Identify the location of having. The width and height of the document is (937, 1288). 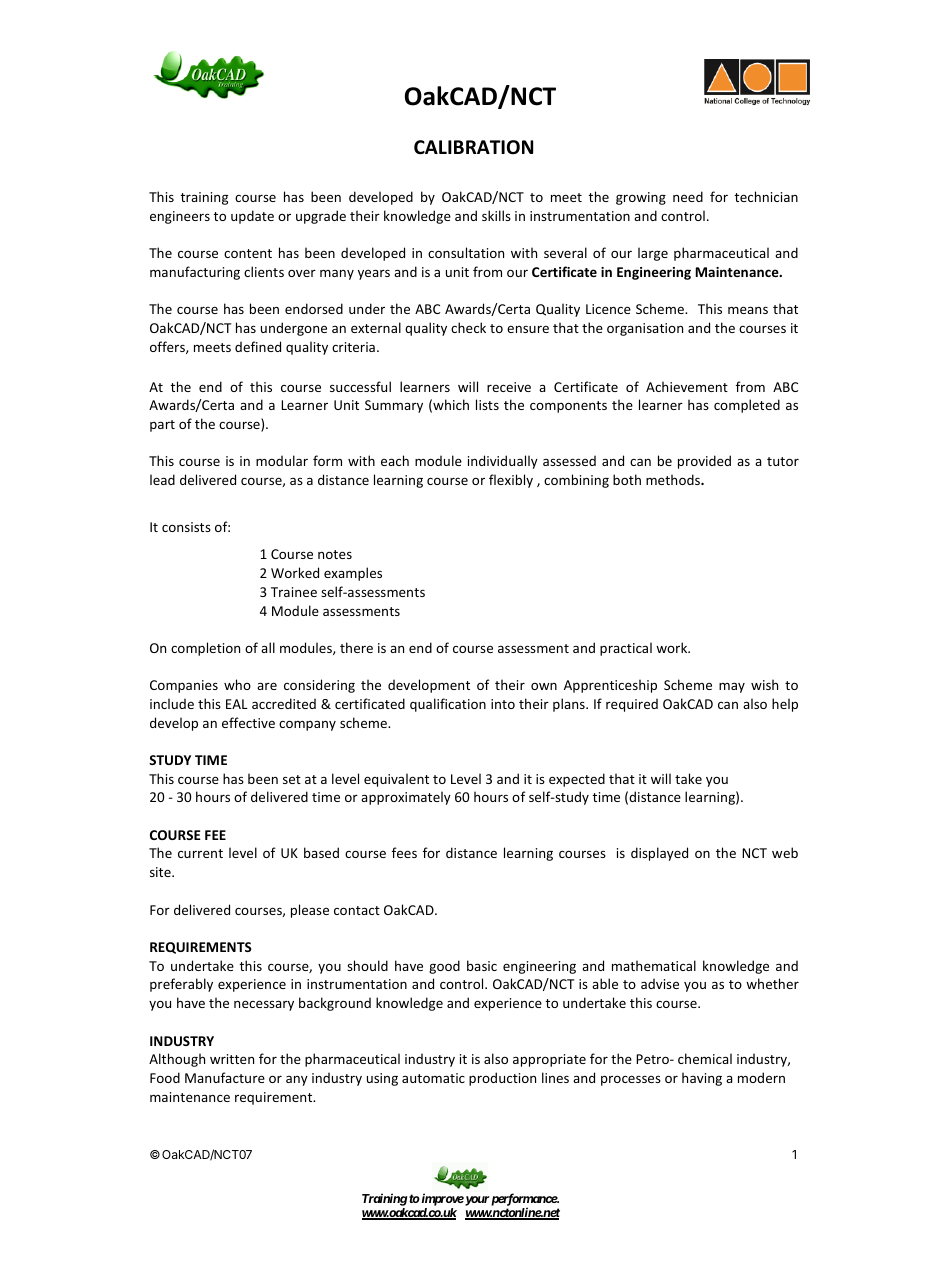
(702, 1079).
